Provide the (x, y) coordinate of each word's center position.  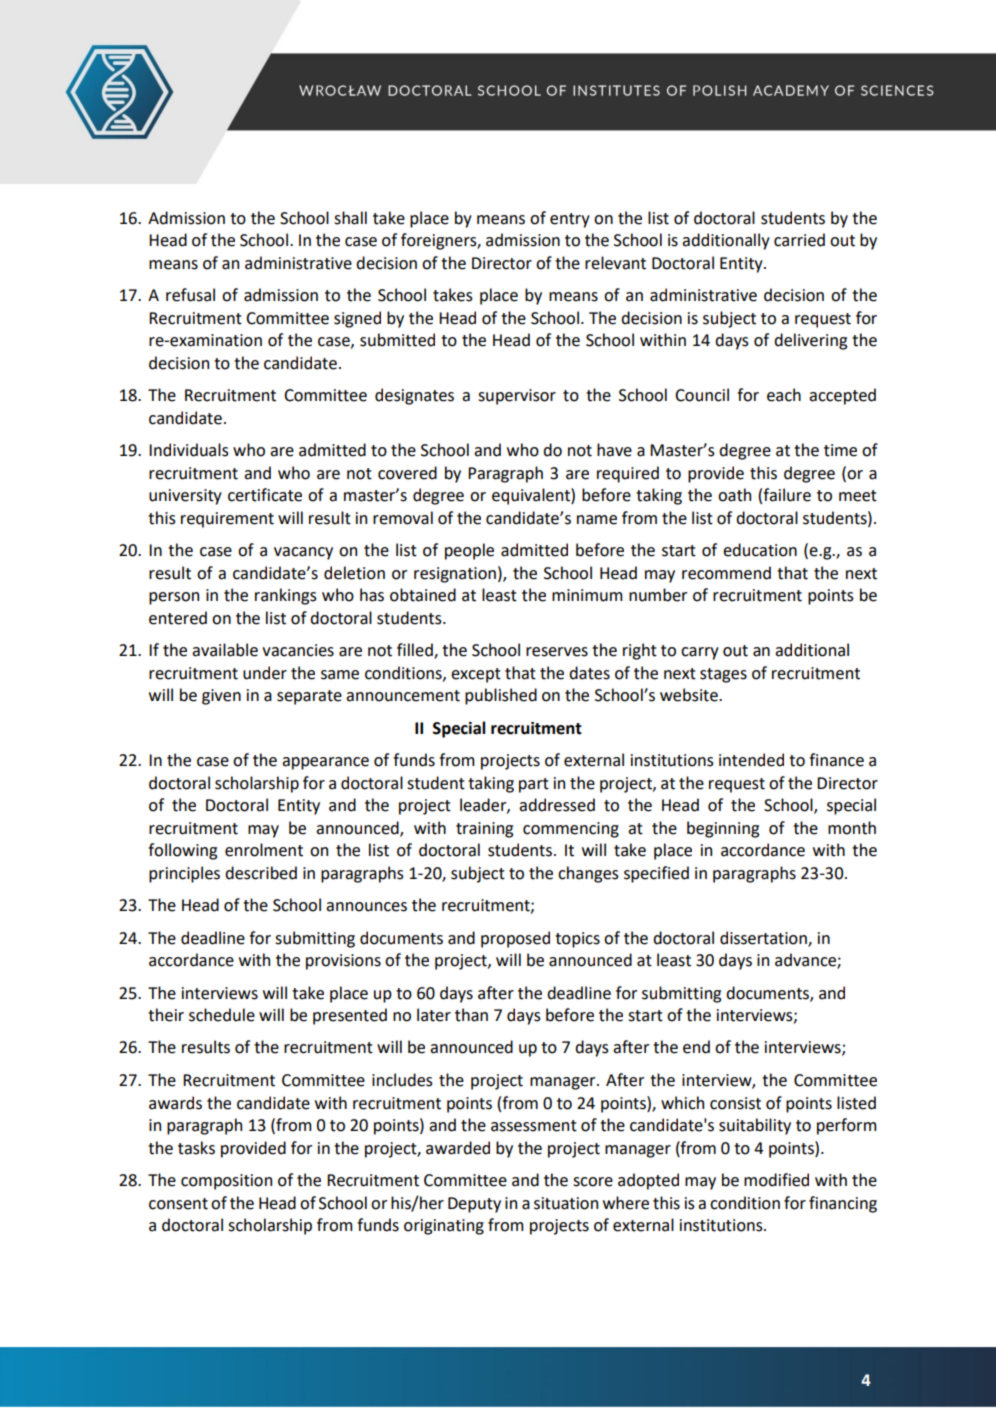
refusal (190, 295)
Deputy (474, 1205)
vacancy (303, 553)
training (484, 830)
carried (799, 240)
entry (570, 220)
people (469, 551)
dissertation (764, 938)
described (261, 873)
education (760, 550)
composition (226, 1182)
